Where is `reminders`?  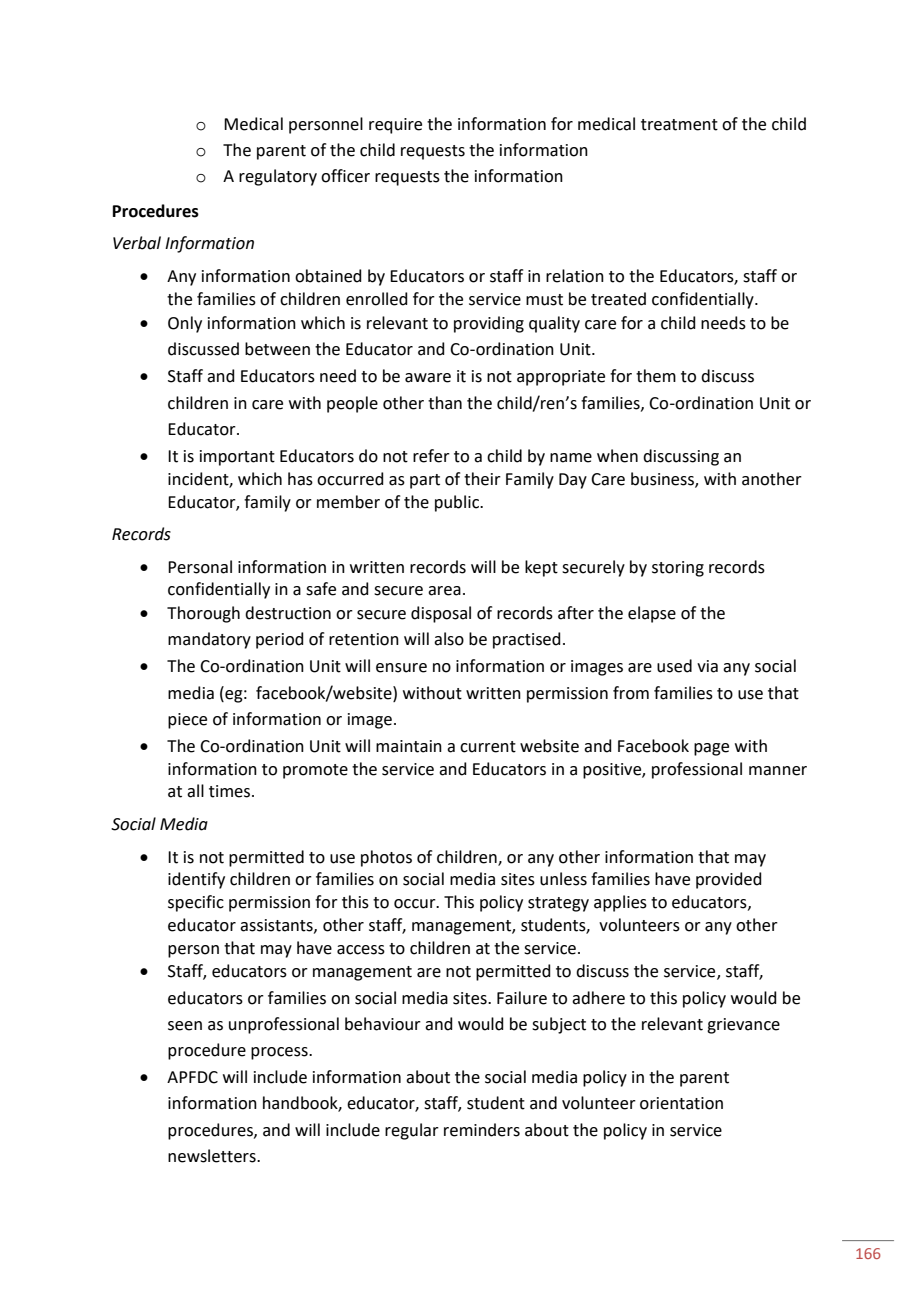 reminders is located at coordinates (482, 1130).
